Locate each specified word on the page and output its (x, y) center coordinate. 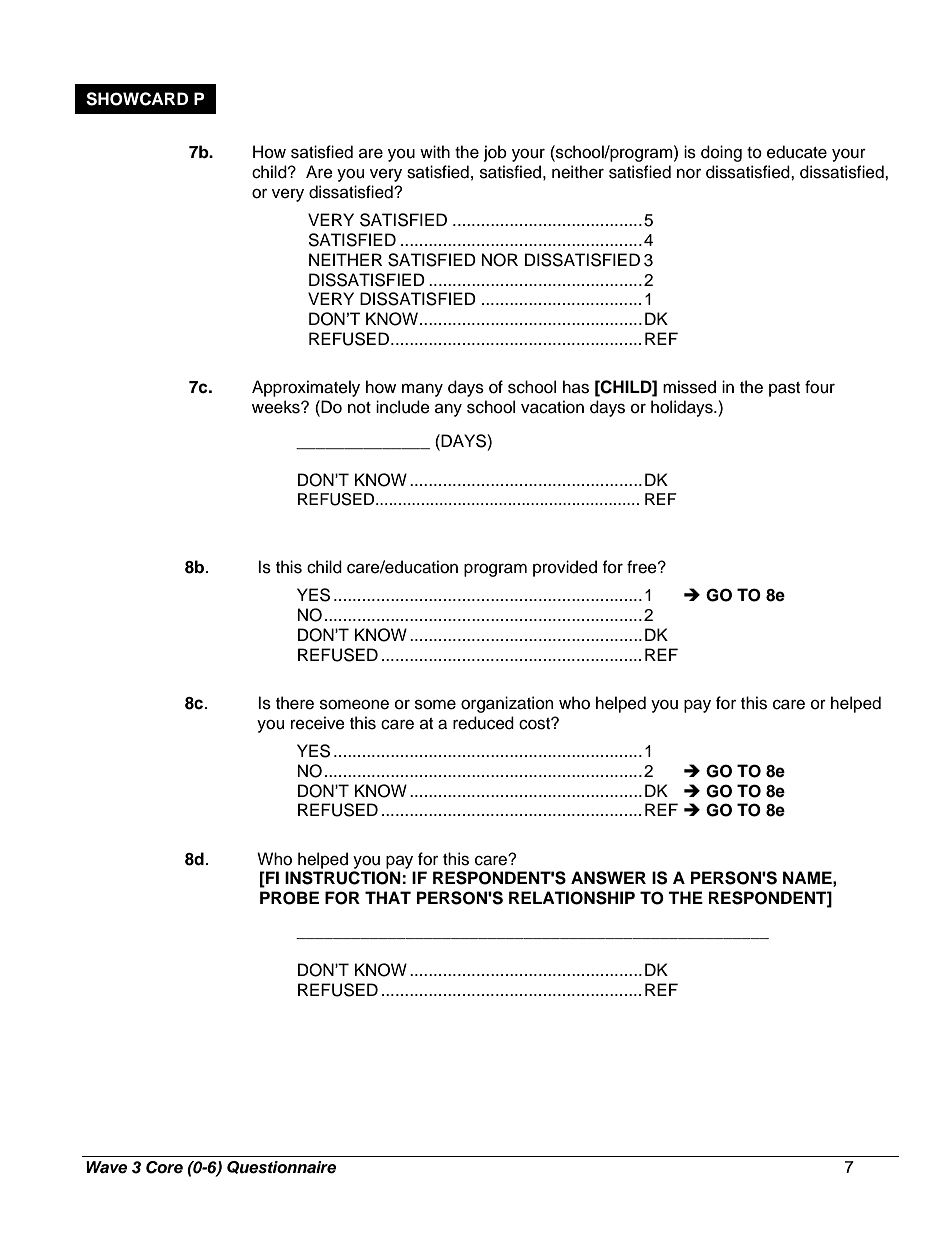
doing (721, 153)
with (435, 151)
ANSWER (608, 878)
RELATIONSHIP (572, 898)
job (495, 153)
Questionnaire (281, 1167)
